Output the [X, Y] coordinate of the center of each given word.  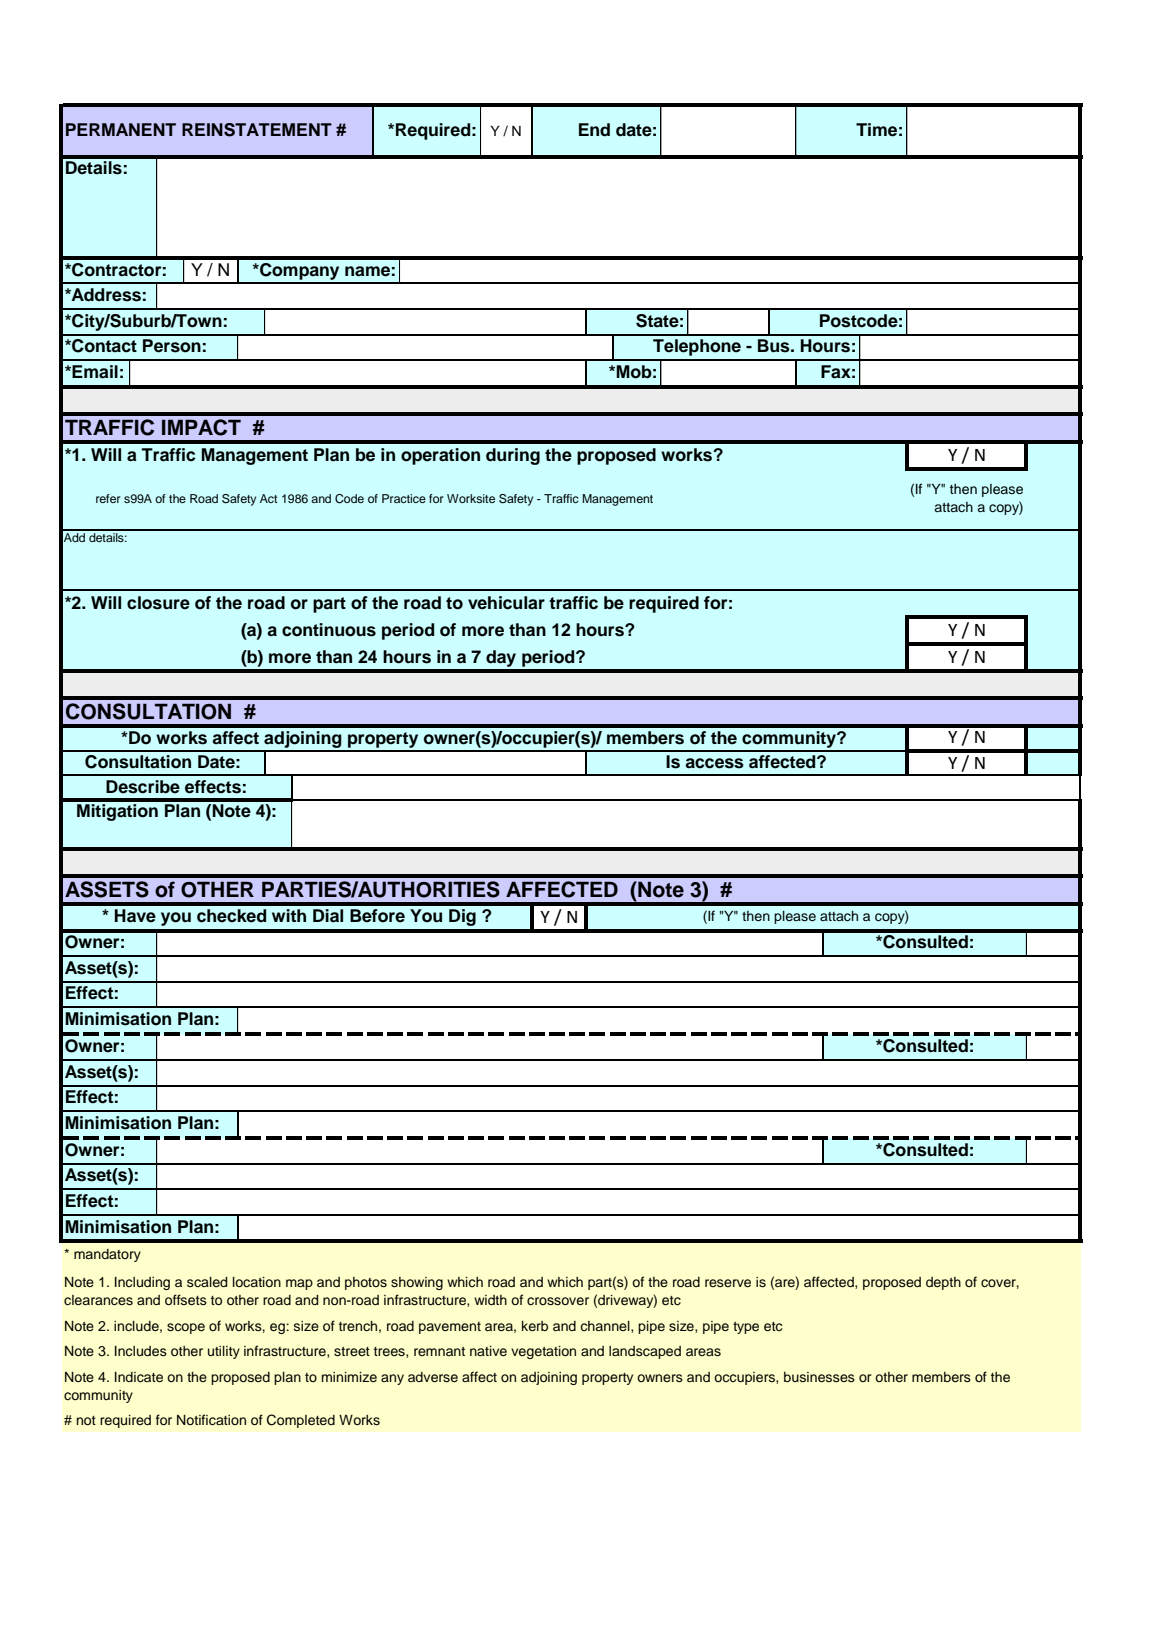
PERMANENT [121, 129]
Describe [143, 787]
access [714, 763]
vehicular [506, 603]
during [513, 456]
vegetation [543, 1352]
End [594, 130]
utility [224, 1352]
